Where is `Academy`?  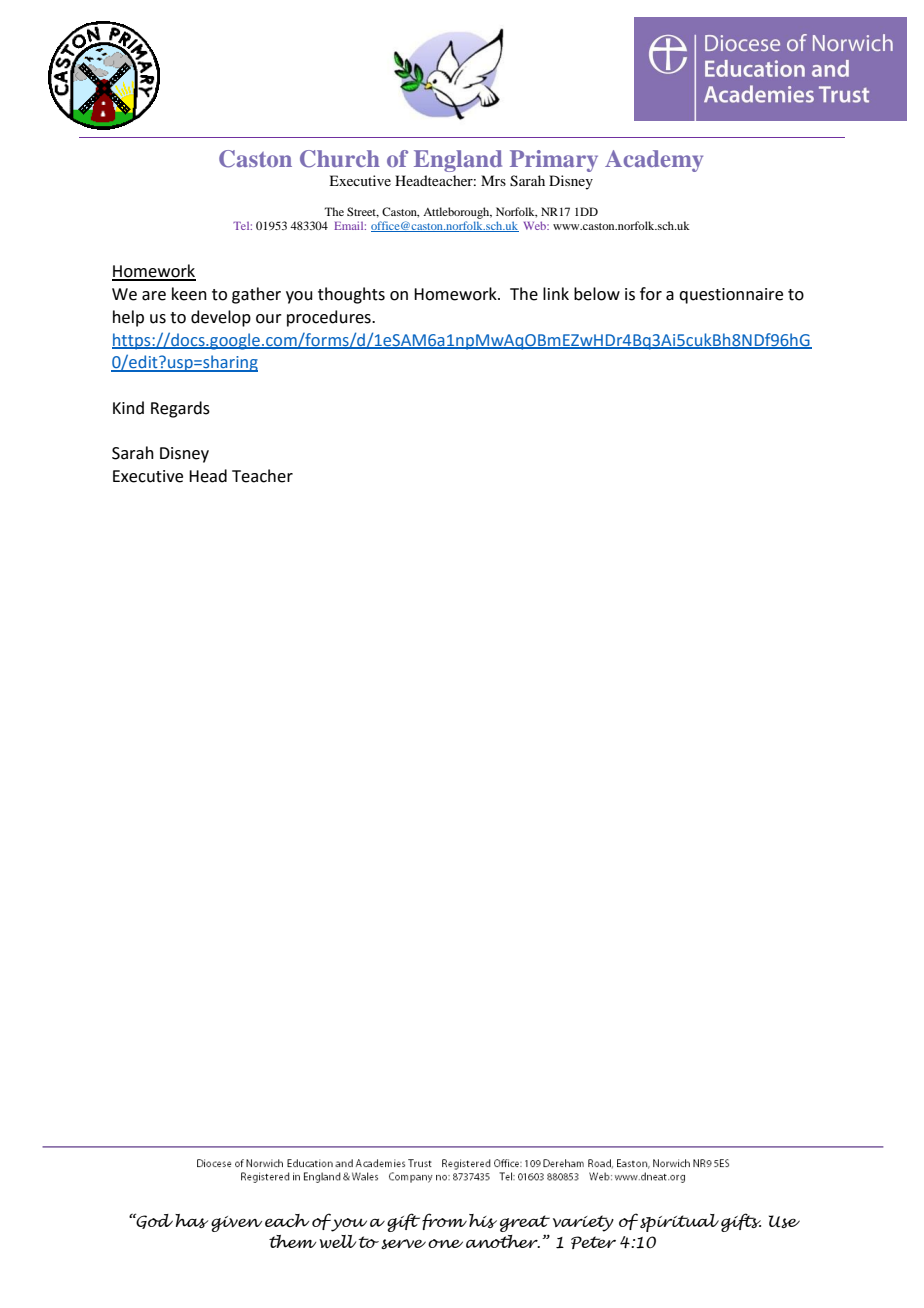
Academy is located at coordinates (654, 161).
